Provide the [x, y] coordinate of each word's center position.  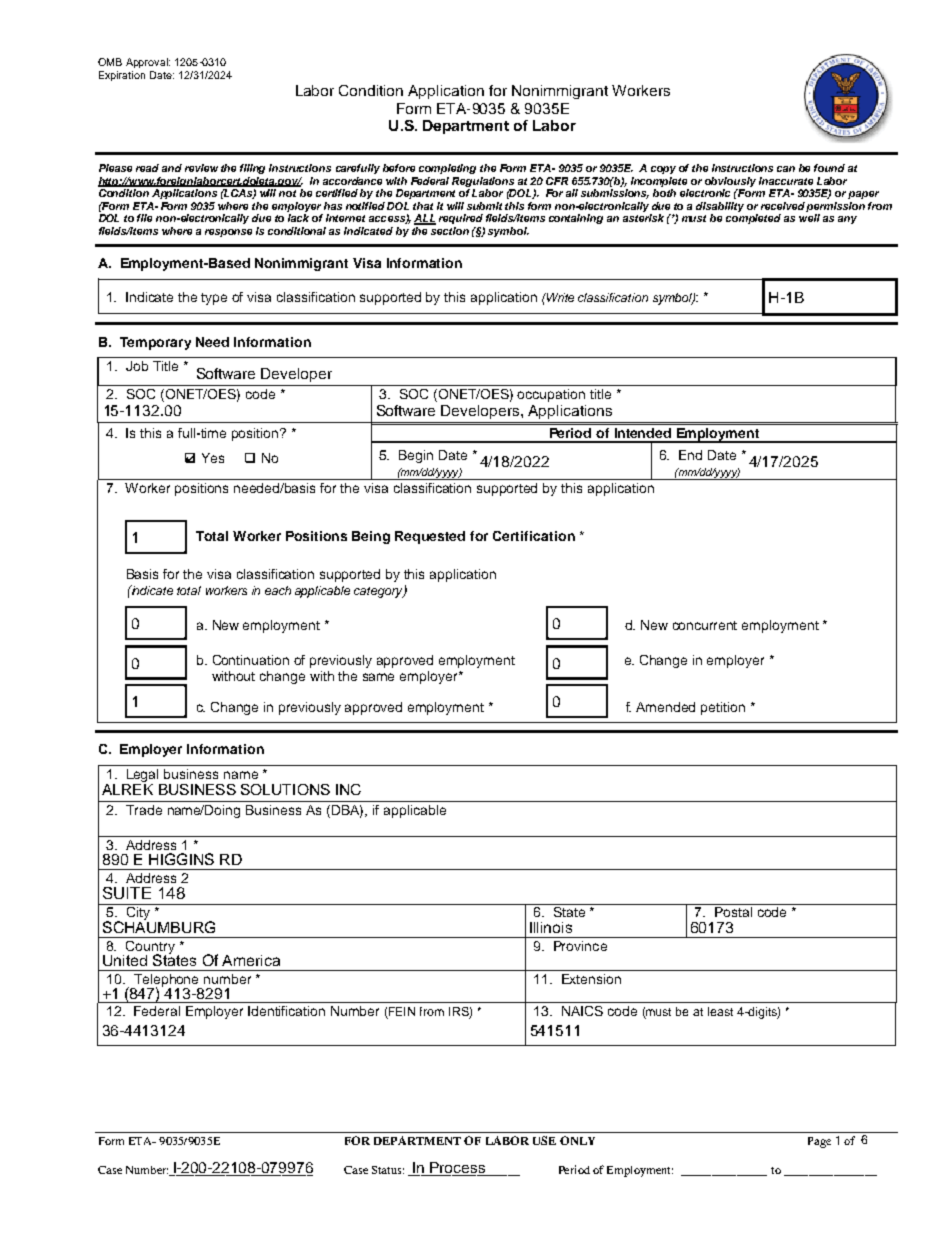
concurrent [705, 625]
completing [447, 169]
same [378, 677]
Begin [416, 456]
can [786, 169]
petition [723, 708]
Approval [148, 63]
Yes [213, 458]
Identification [286, 1011]
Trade [144, 810]
